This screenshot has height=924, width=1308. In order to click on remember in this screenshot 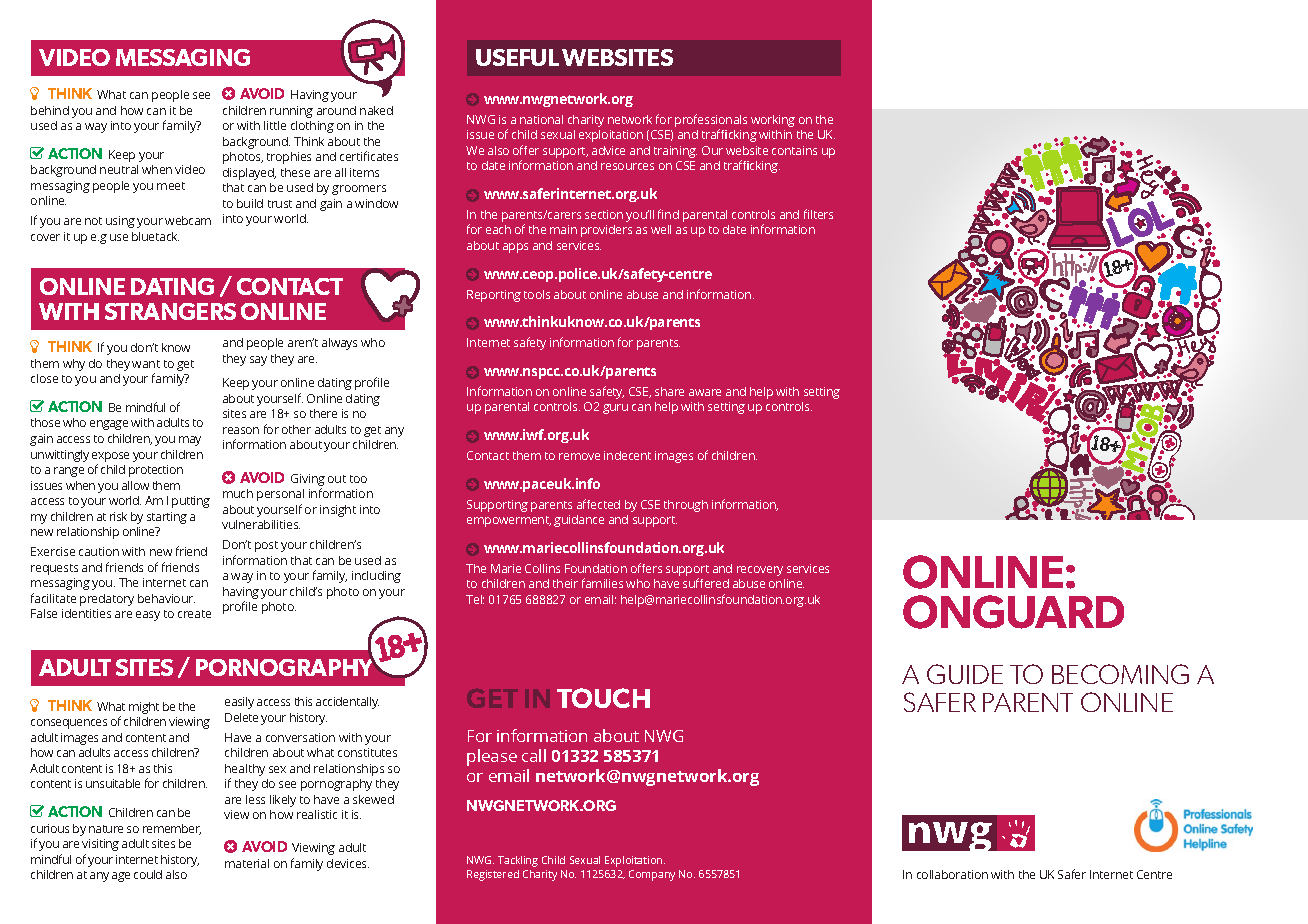, I will do `click(172, 829)`.
